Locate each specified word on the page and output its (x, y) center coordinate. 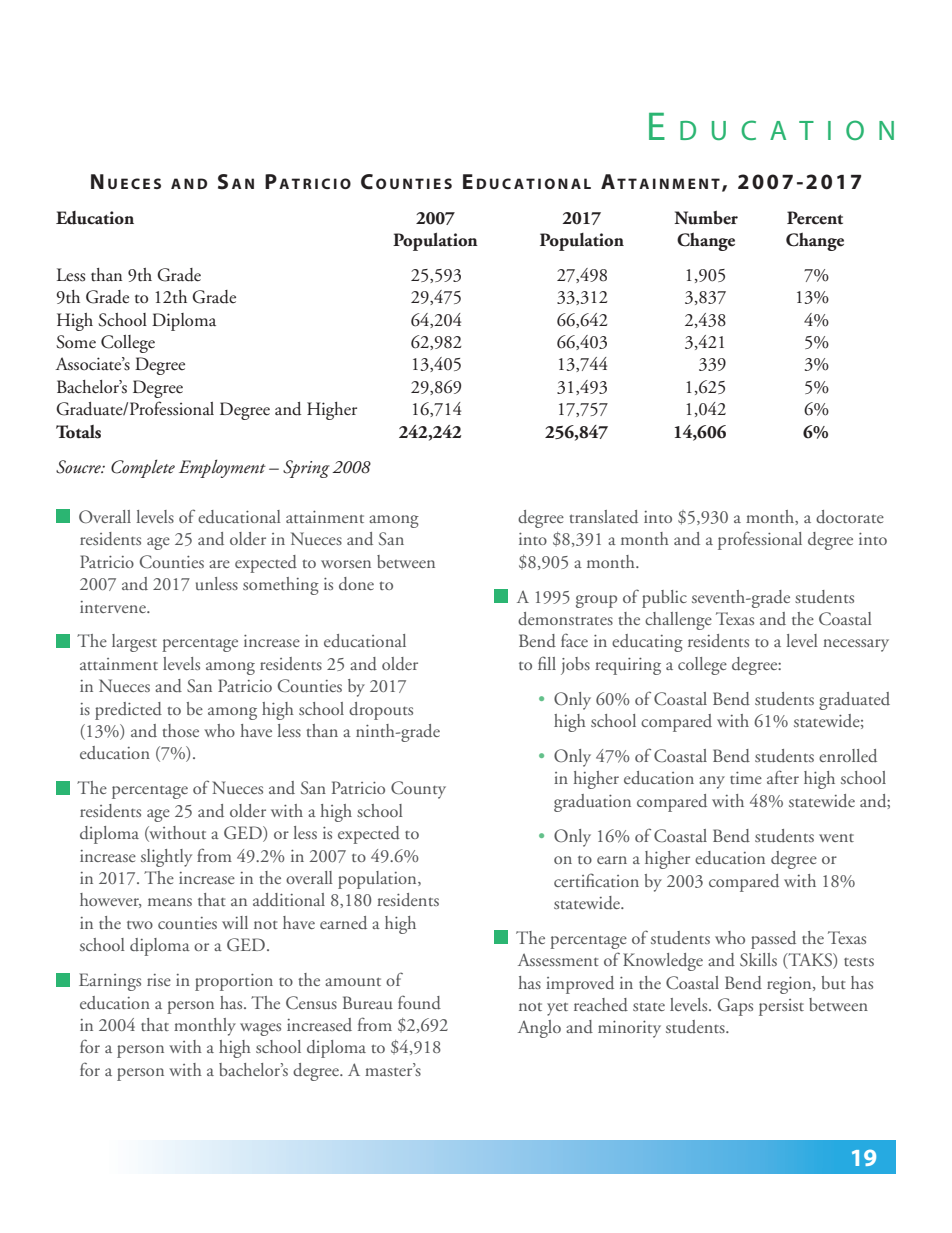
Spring (306, 469)
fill (547, 663)
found (419, 1002)
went (836, 838)
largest (134, 643)
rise (159, 980)
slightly (166, 858)
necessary (856, 645)
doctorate (850, 516)
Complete (143, 468)
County (418, 790)
